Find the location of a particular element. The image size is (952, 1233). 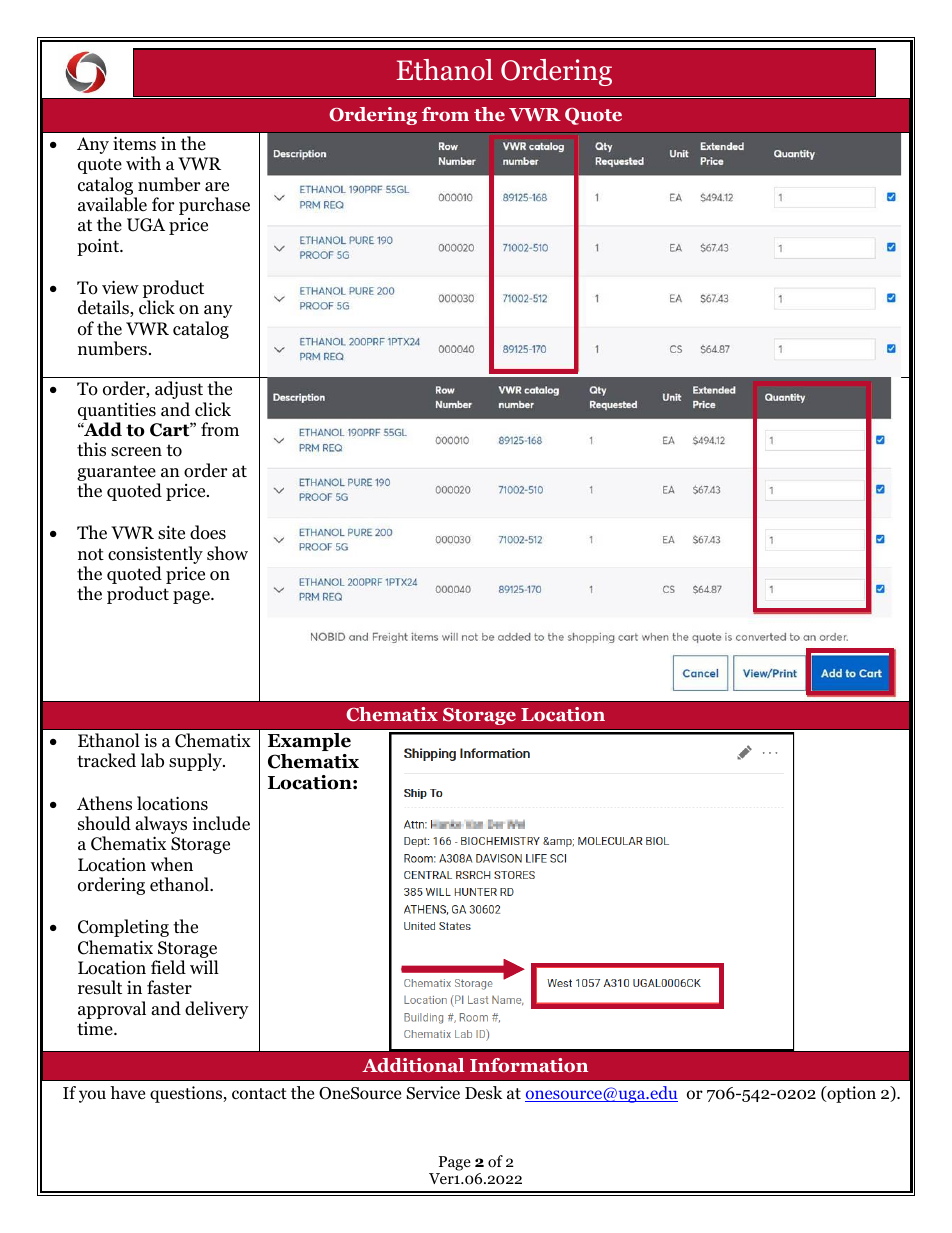

contact is located at coordinates (259, 1094).
